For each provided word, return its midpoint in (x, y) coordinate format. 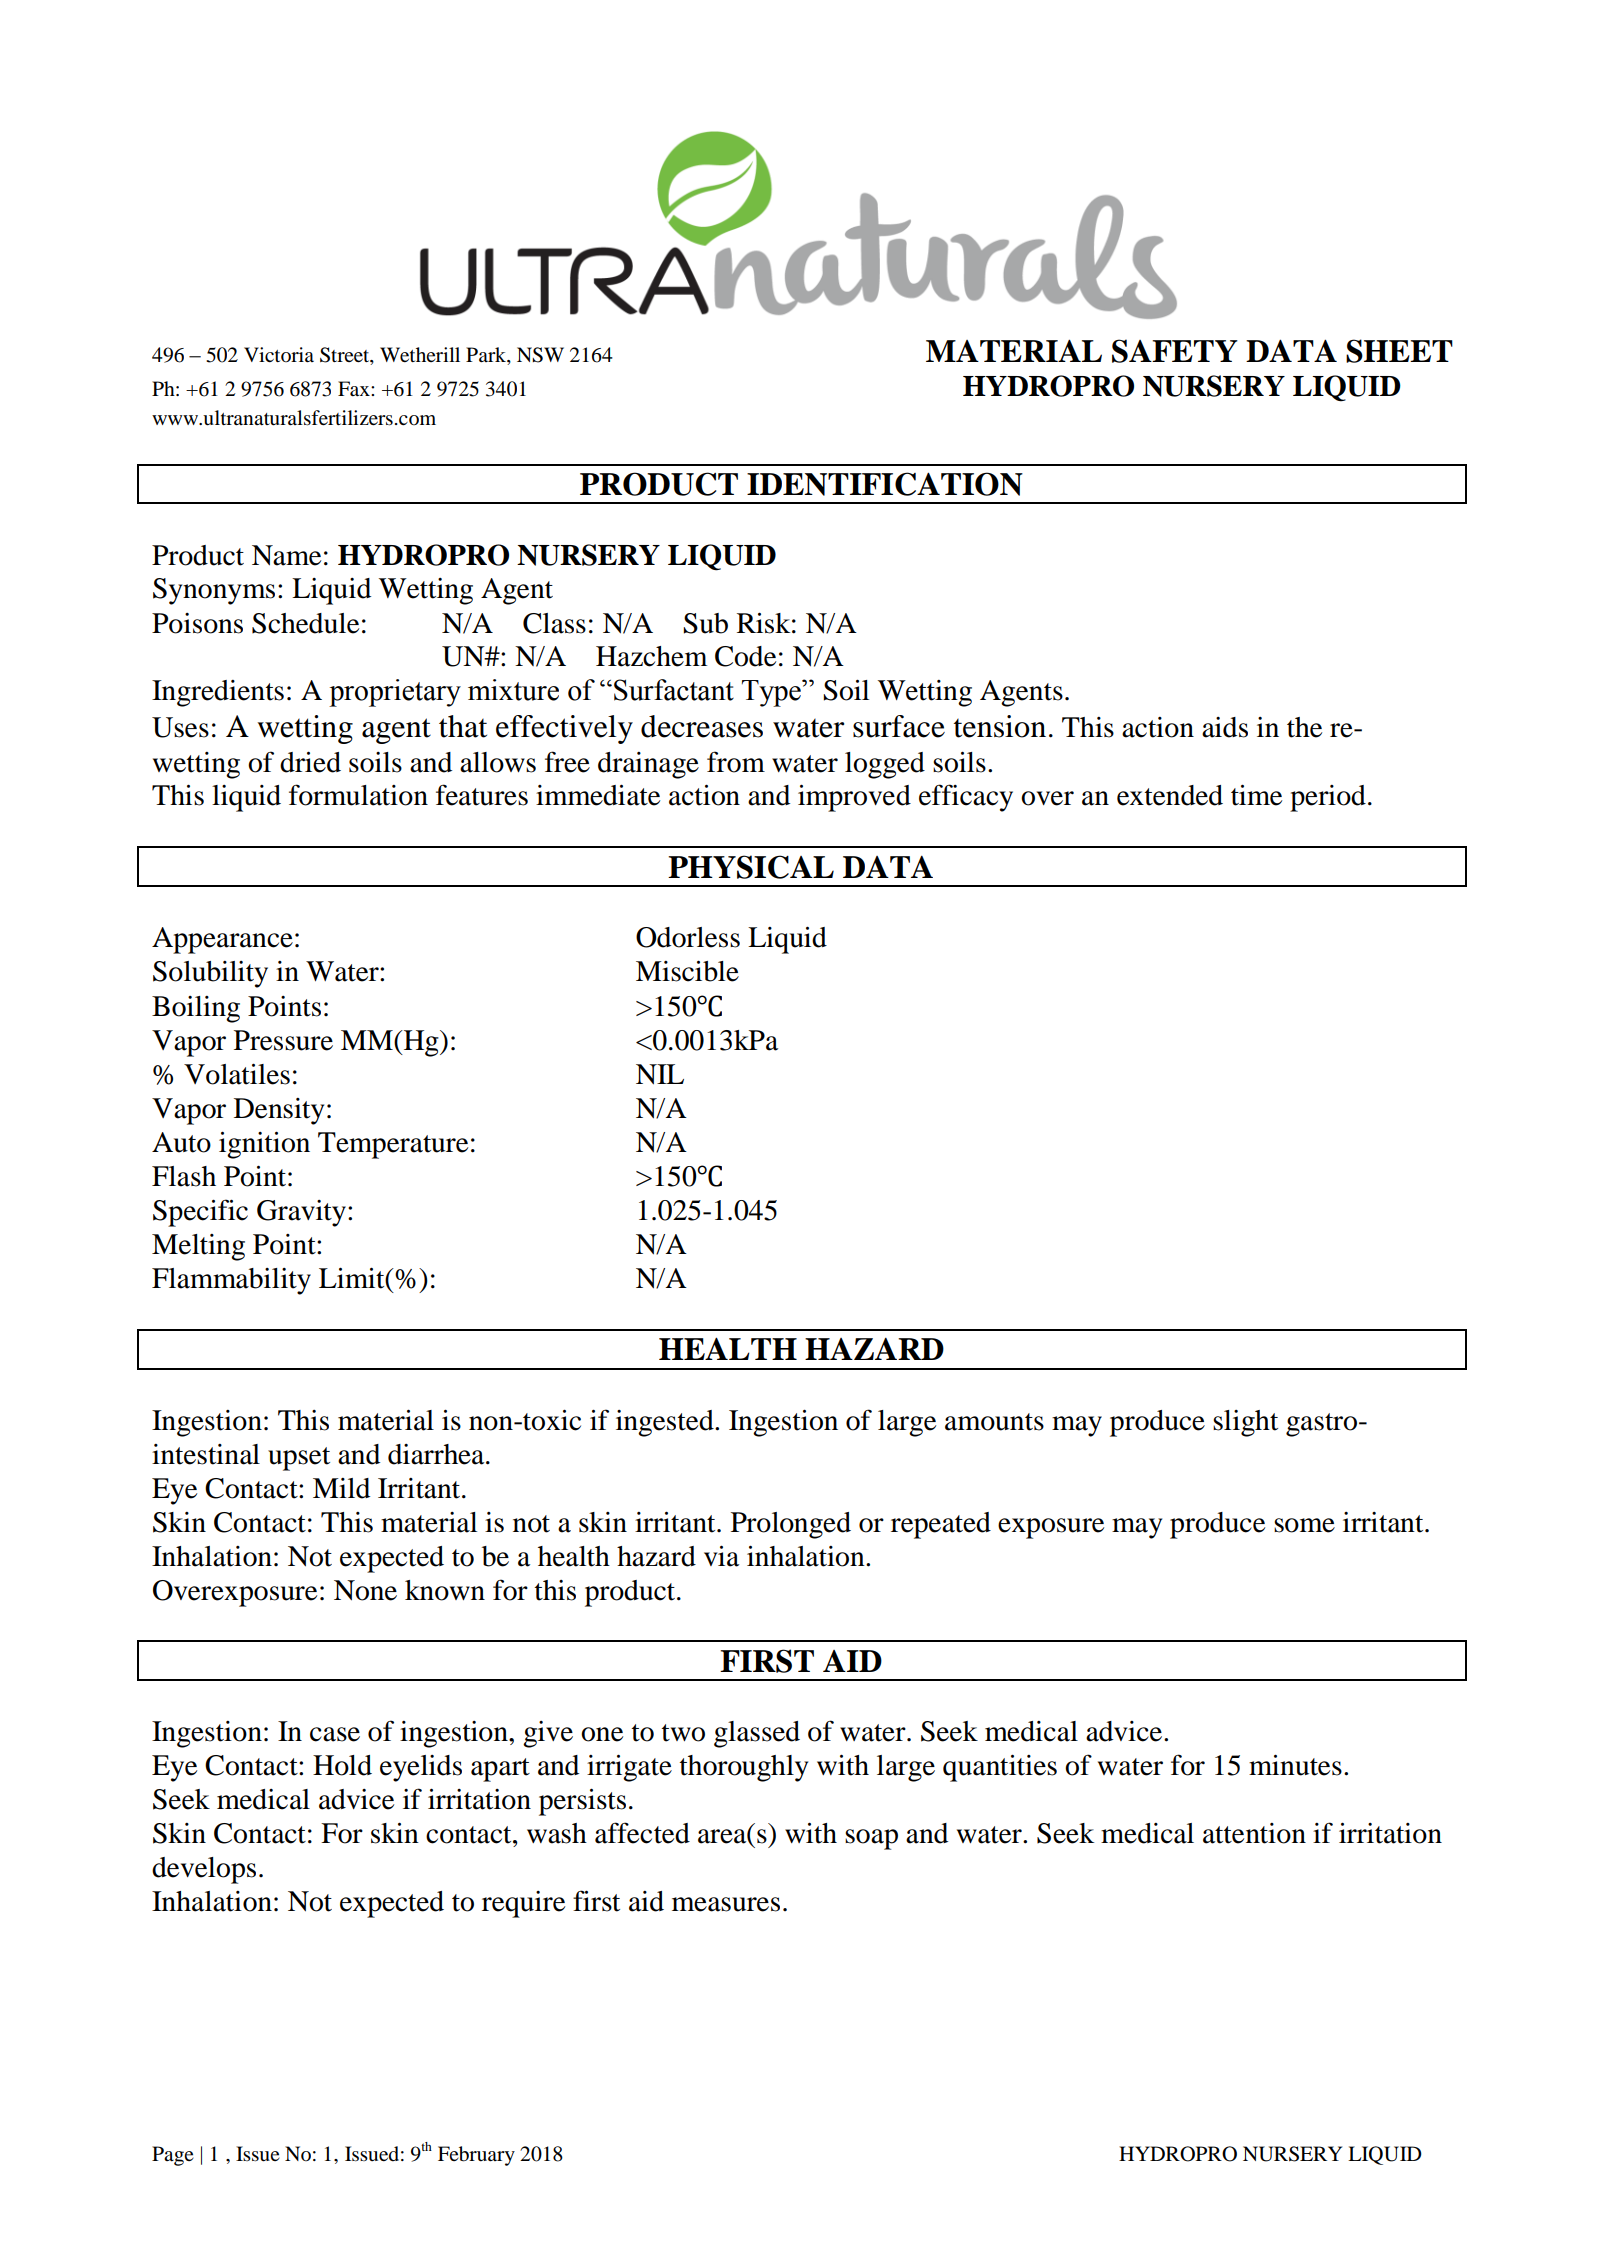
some (1304, 1525)
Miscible (687, 971)
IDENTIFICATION (885, 484)
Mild (341, 1488)
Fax (355, 388)
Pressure (283, 1040)
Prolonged (791, 1525)
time (1256, 795)
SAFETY (1175, 351)
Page (173, 2156)
